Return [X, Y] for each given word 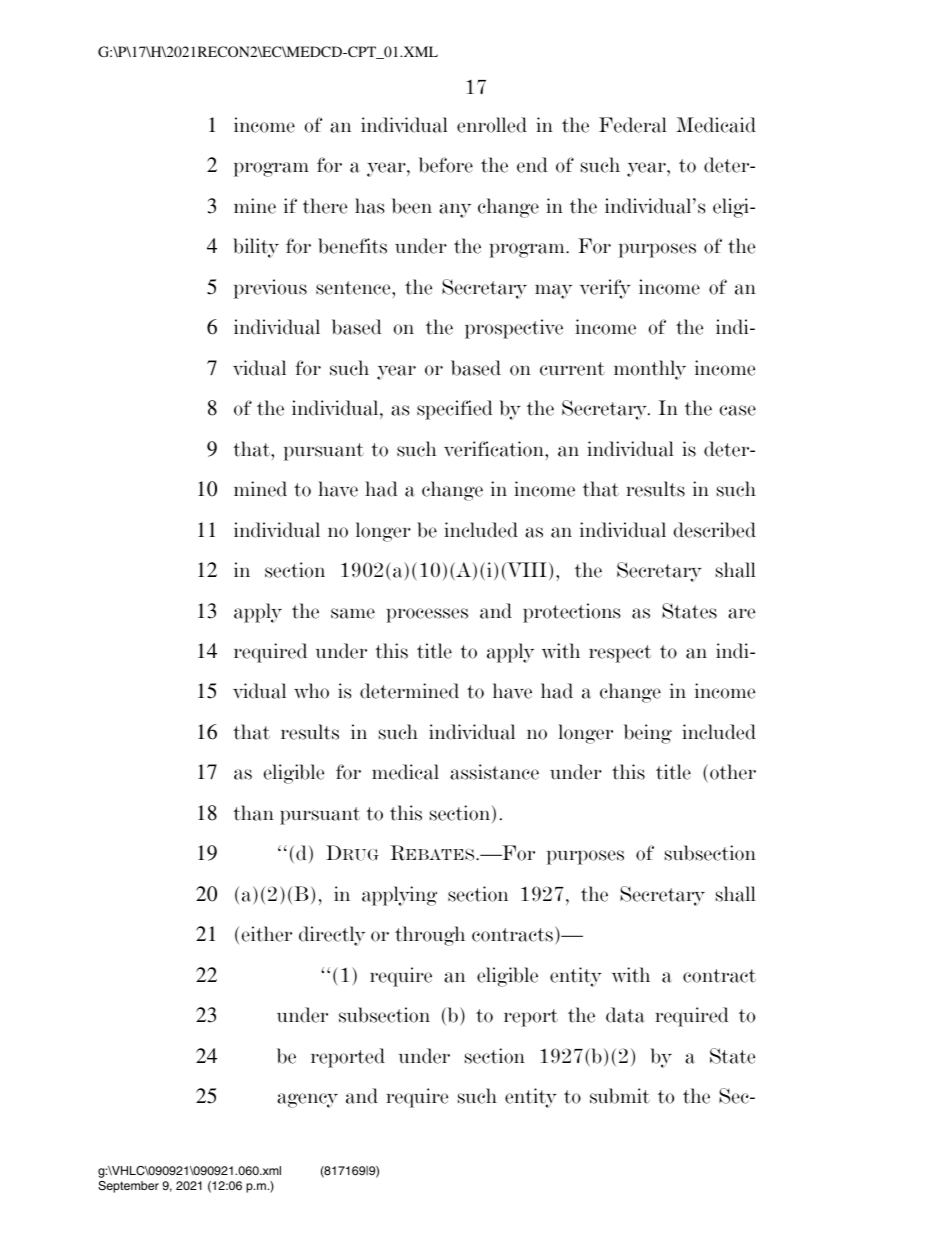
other [733, 772]
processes [427, 615]
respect [620, 654]
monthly [650, 370]
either [265, 934]
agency [307, 1100]
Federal [633, 125]
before [446, 165]
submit [620, 1096]
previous [270, 289]
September [128, 1187]
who [311, 691]
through [430, 936]
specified [455, 410]
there [325, 206]
